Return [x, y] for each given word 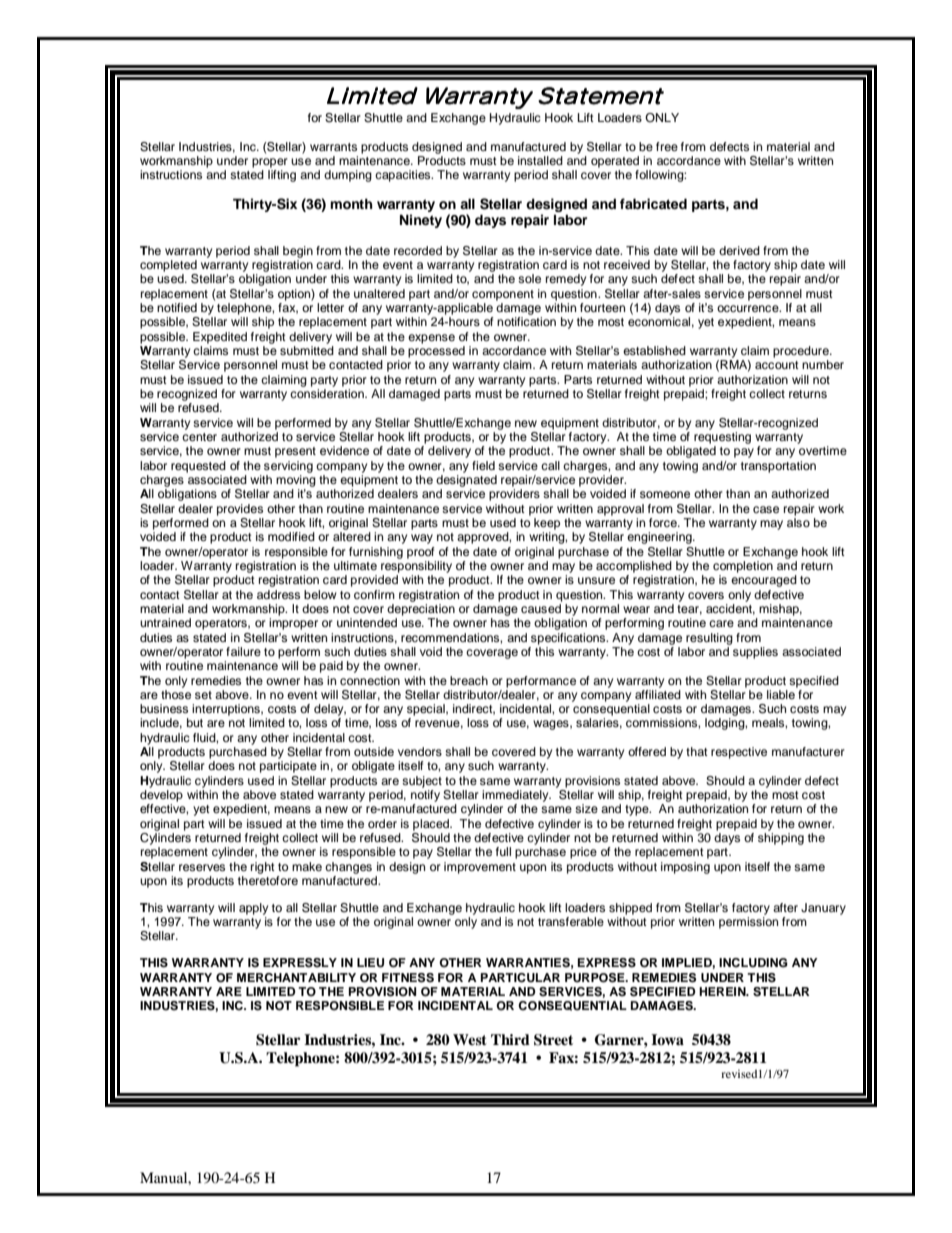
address [278, 594]
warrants [333, 147]
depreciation [421, 608]
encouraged [764, 581]
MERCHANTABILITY [296, 978]
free [667, 146]
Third [510, 1039]
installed [540, 160]
